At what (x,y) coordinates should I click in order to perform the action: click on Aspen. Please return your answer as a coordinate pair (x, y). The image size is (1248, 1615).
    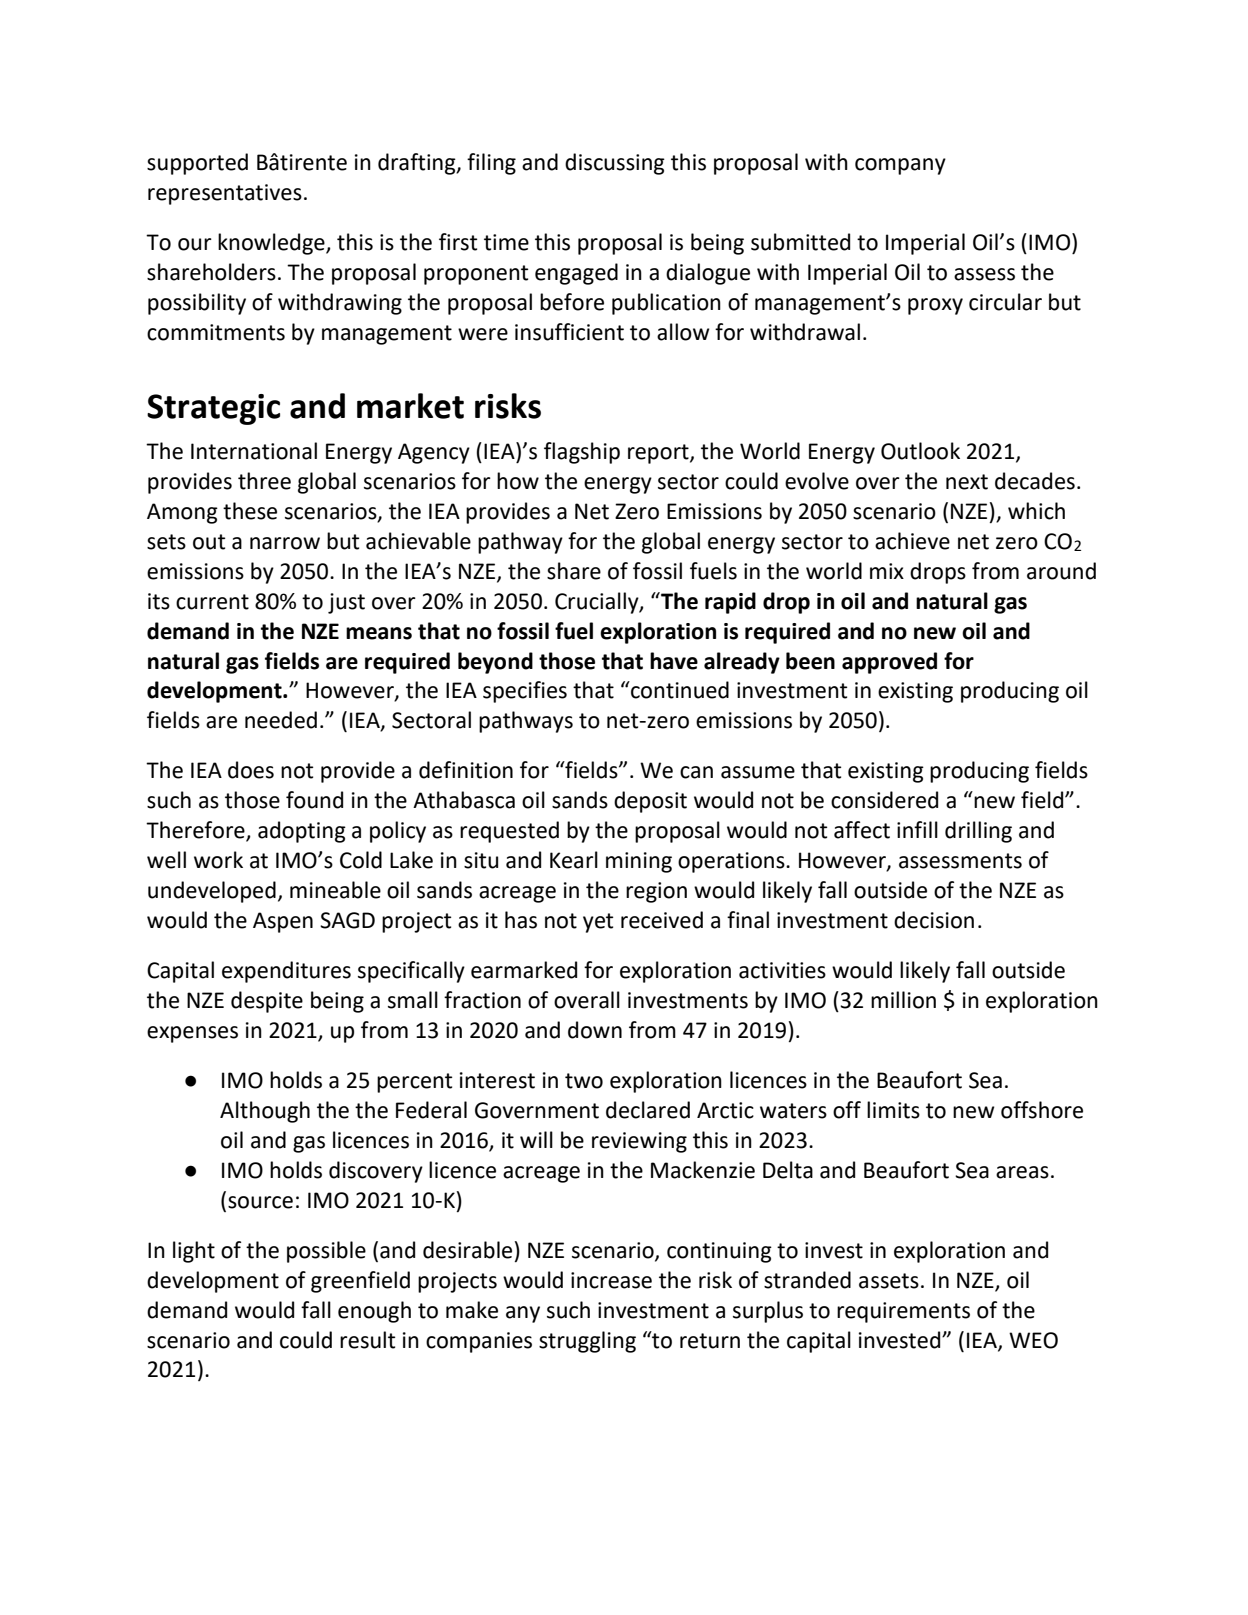
    Looking at the image, I should click on (283, 922).
